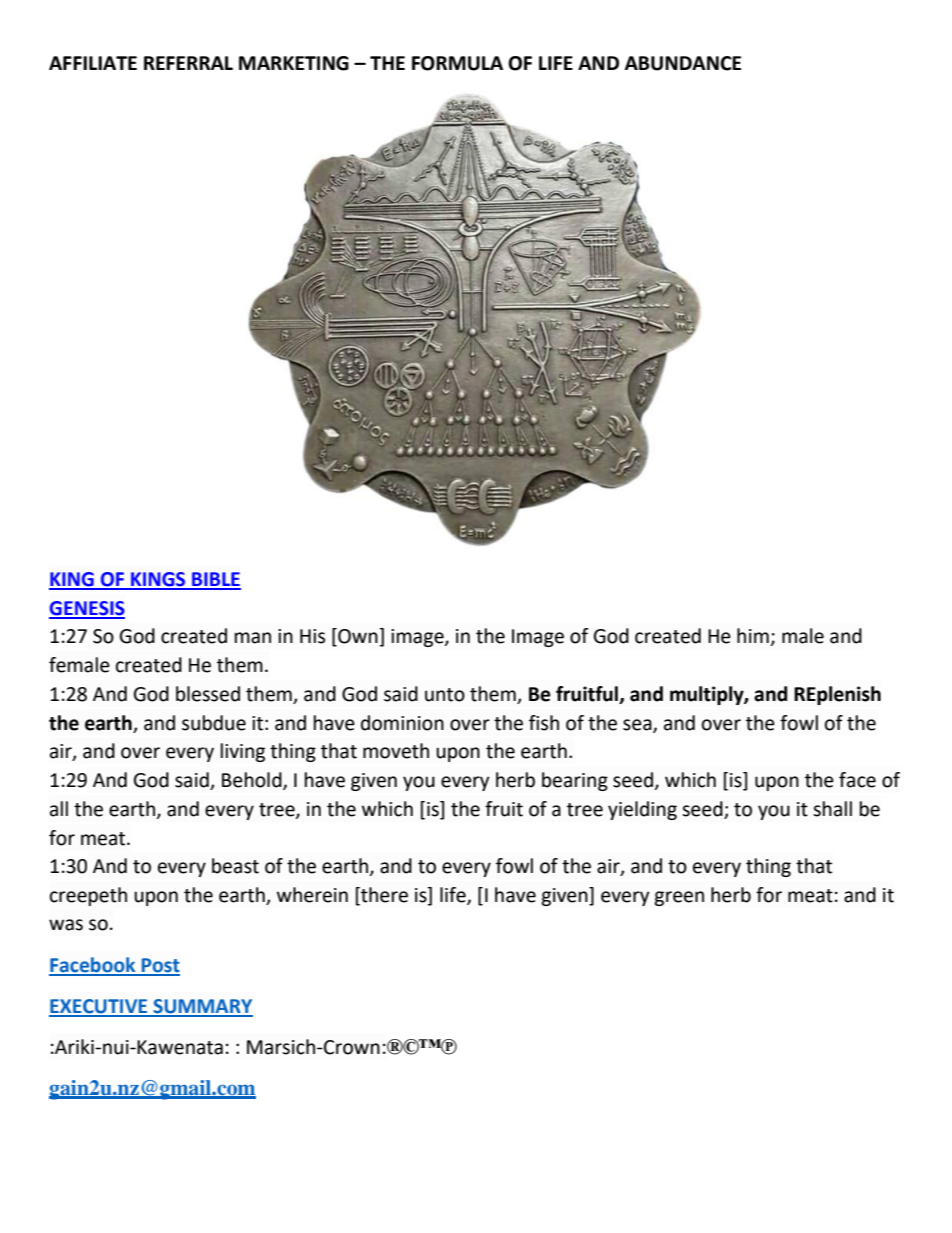 This screenshot has height=1233, width=952. I want to click on him, so click(754, 637).
